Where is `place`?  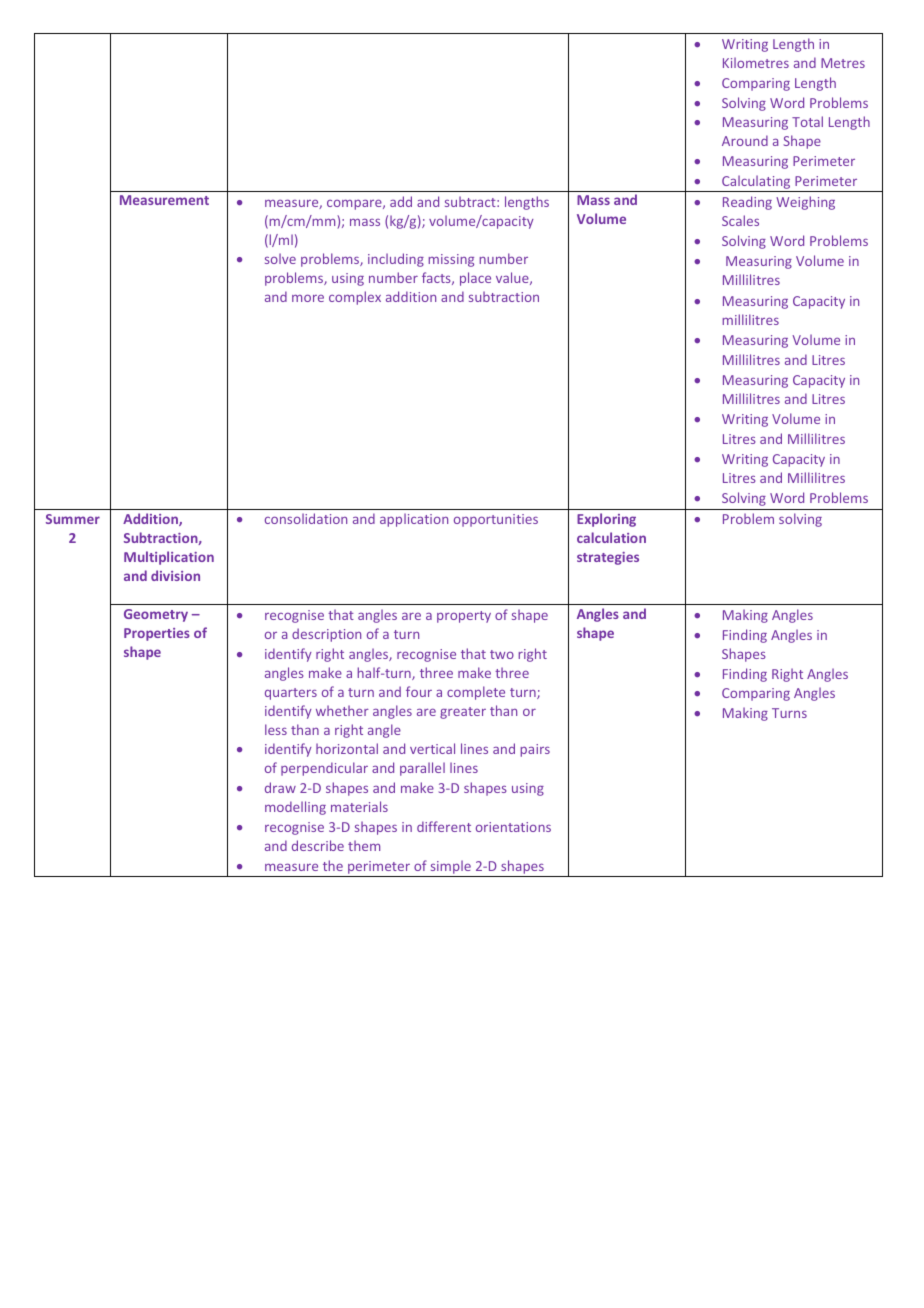
place is located at coordinates (475, 279).
